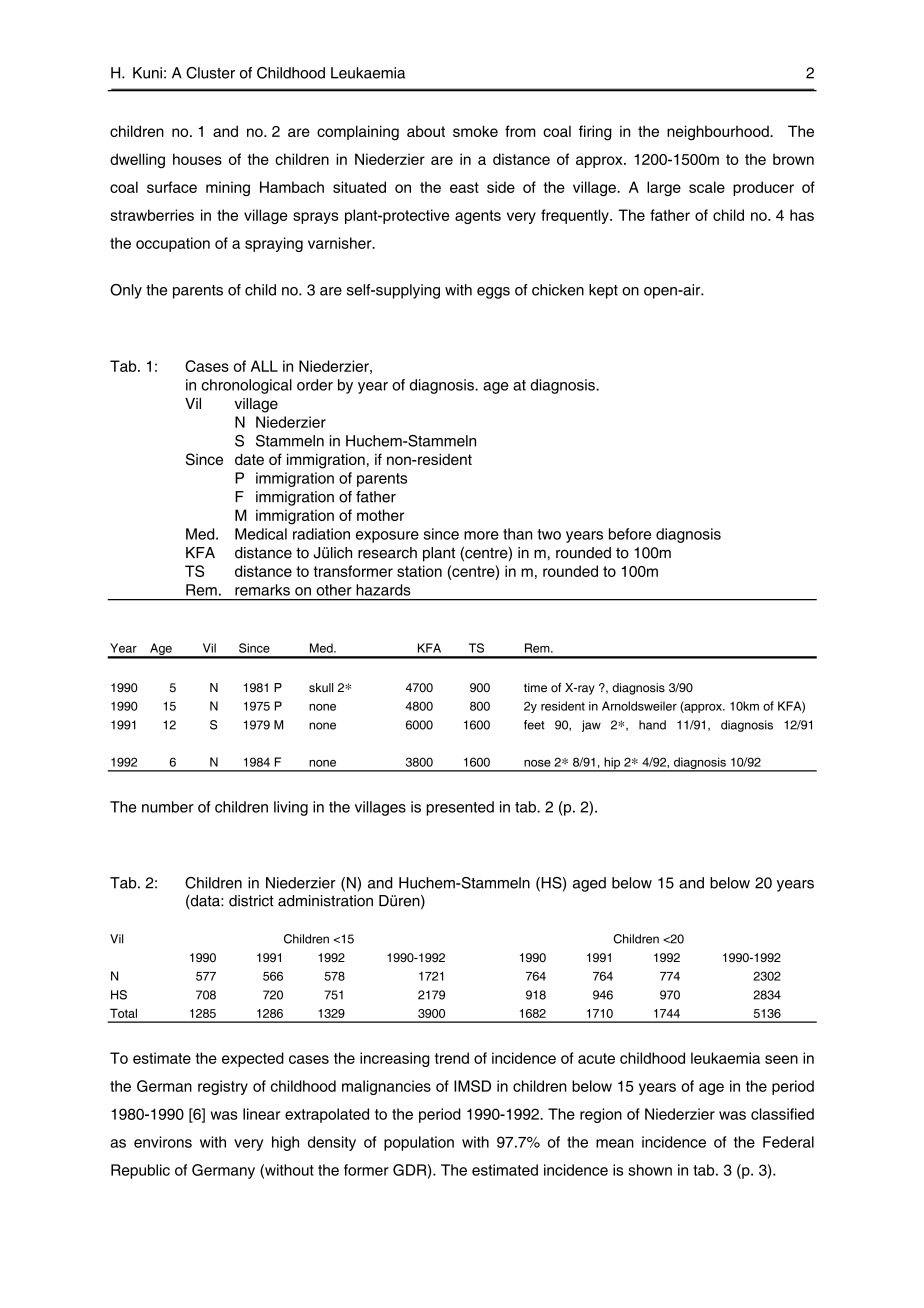 This page has height=1308, width=924. Describe the element at coordinates (419, 1143) in the page. I see `population` at that location.
